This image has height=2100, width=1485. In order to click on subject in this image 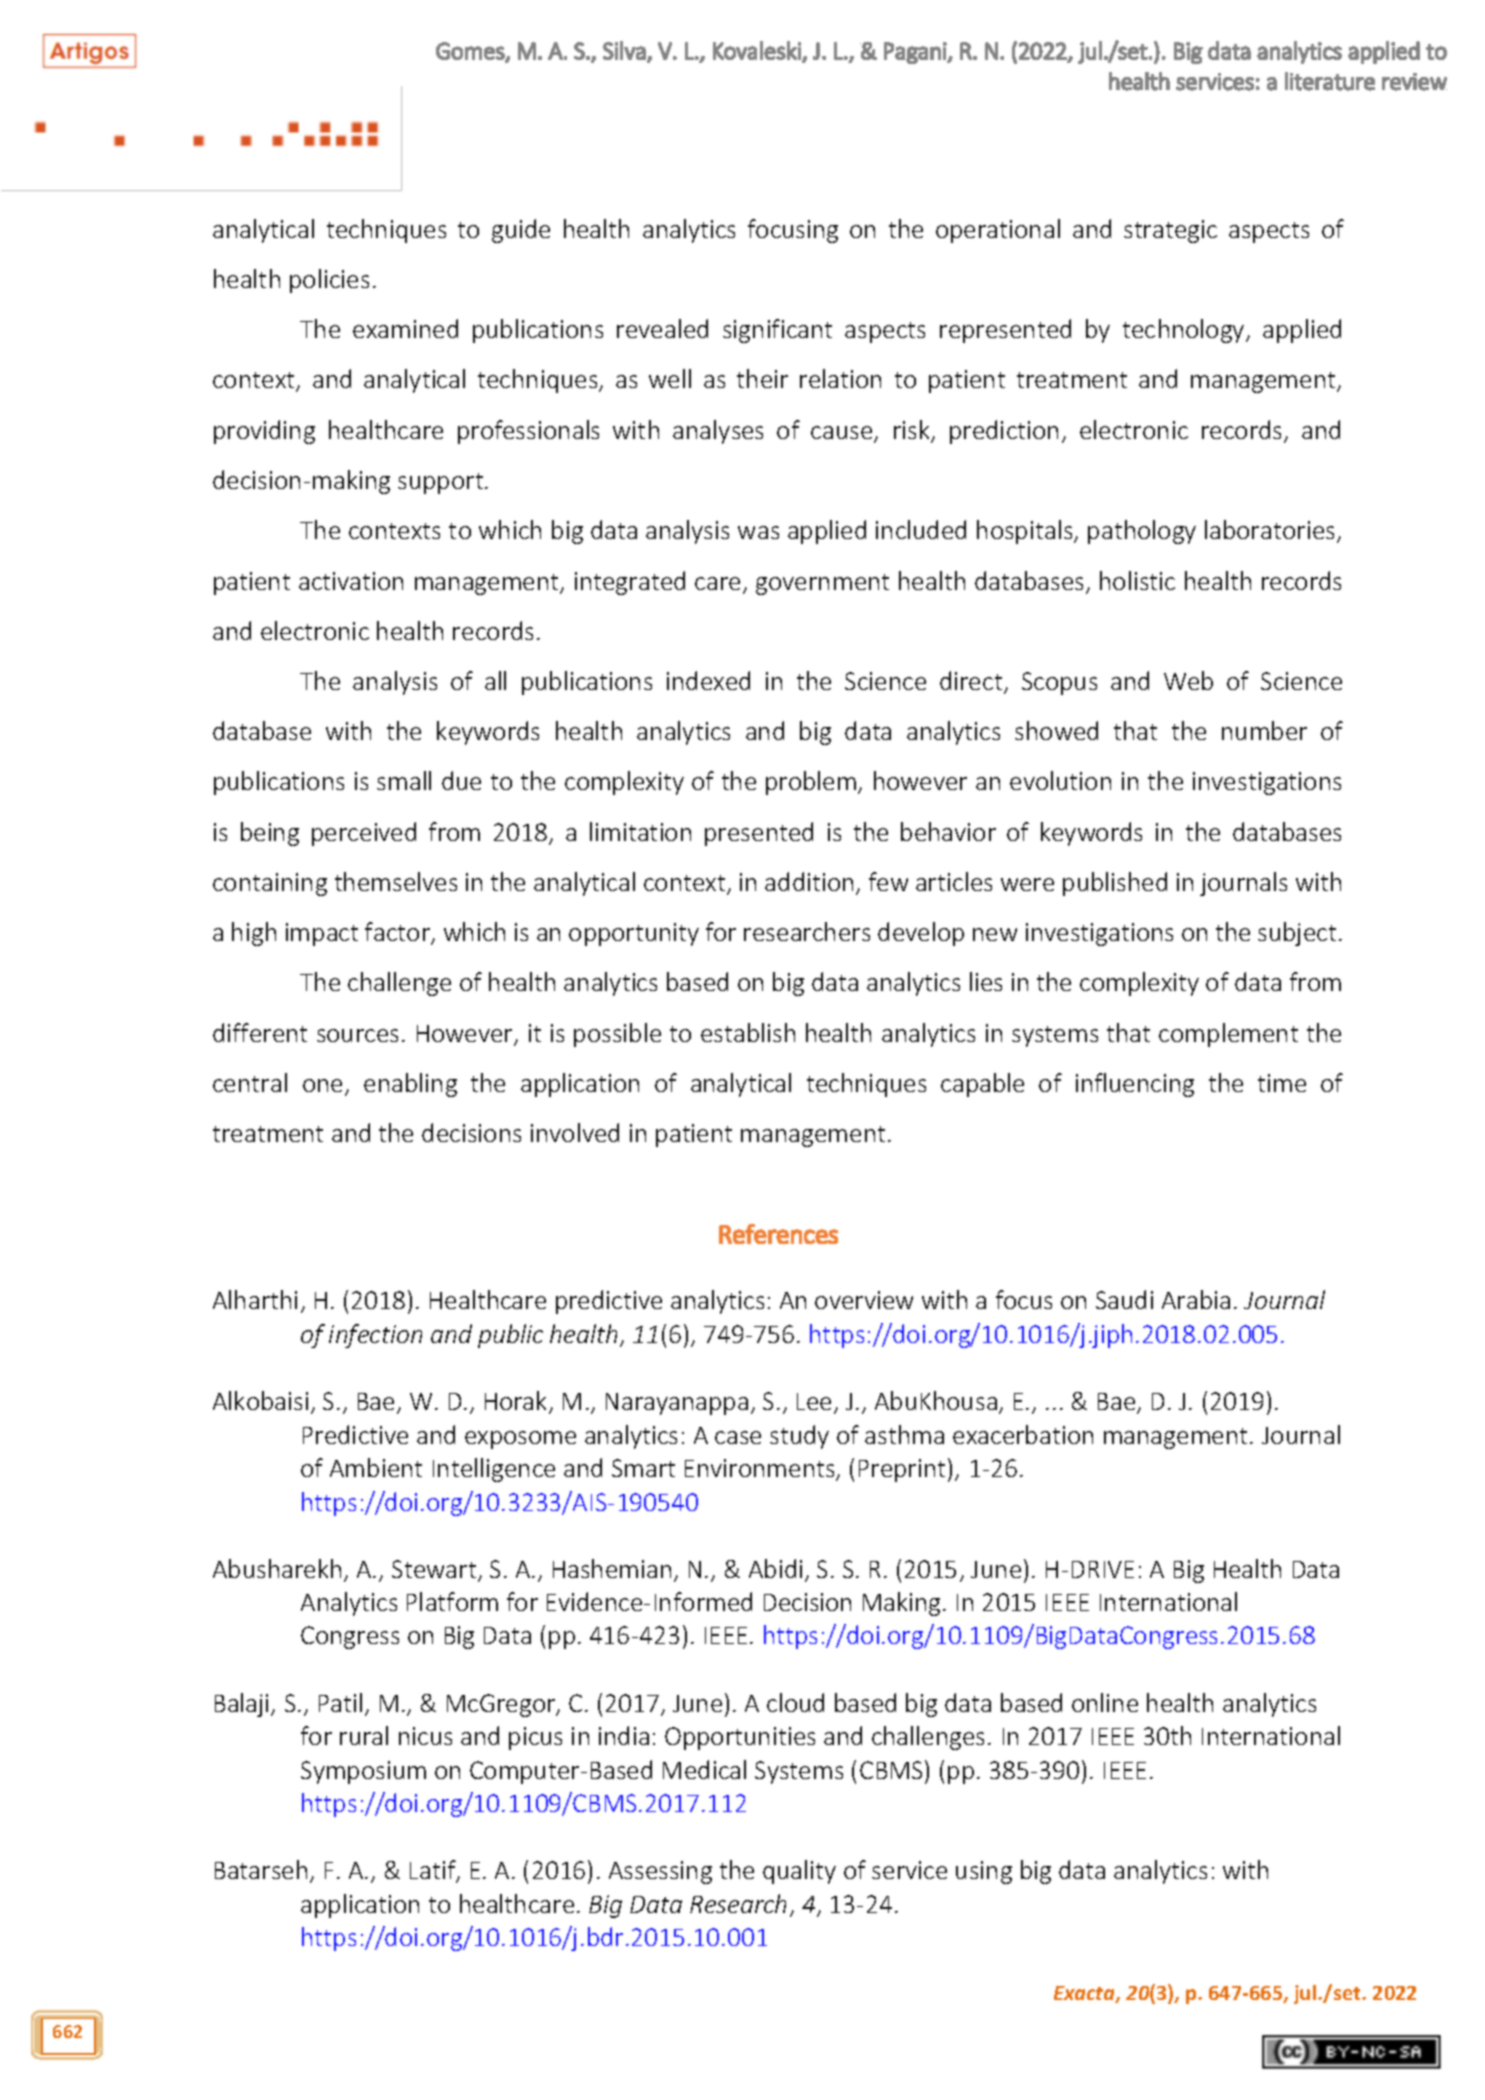, I will do `click(1297, 934)`.
